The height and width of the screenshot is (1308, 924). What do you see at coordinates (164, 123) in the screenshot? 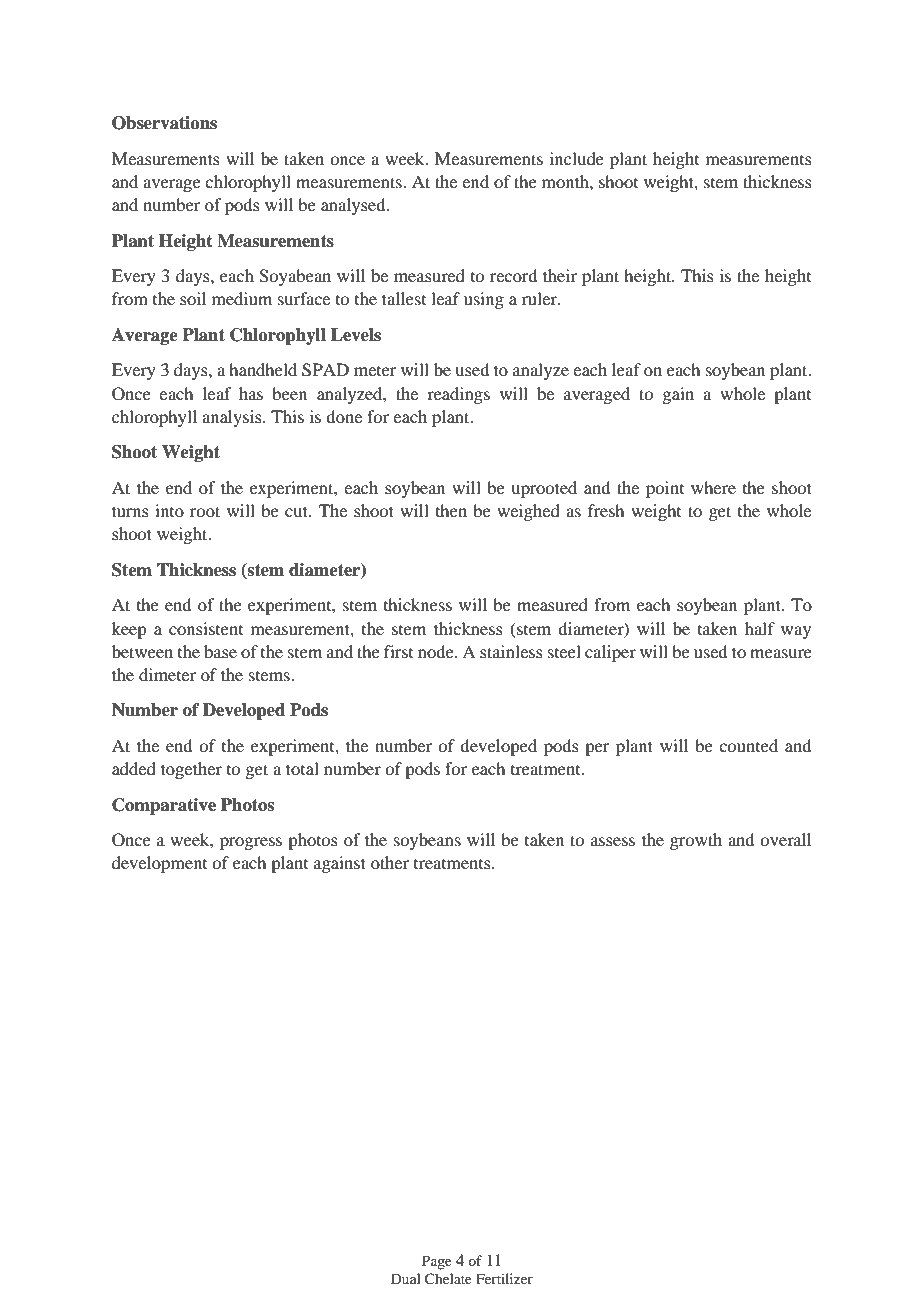
I see `Observations` at bounding box center [164, 123].
